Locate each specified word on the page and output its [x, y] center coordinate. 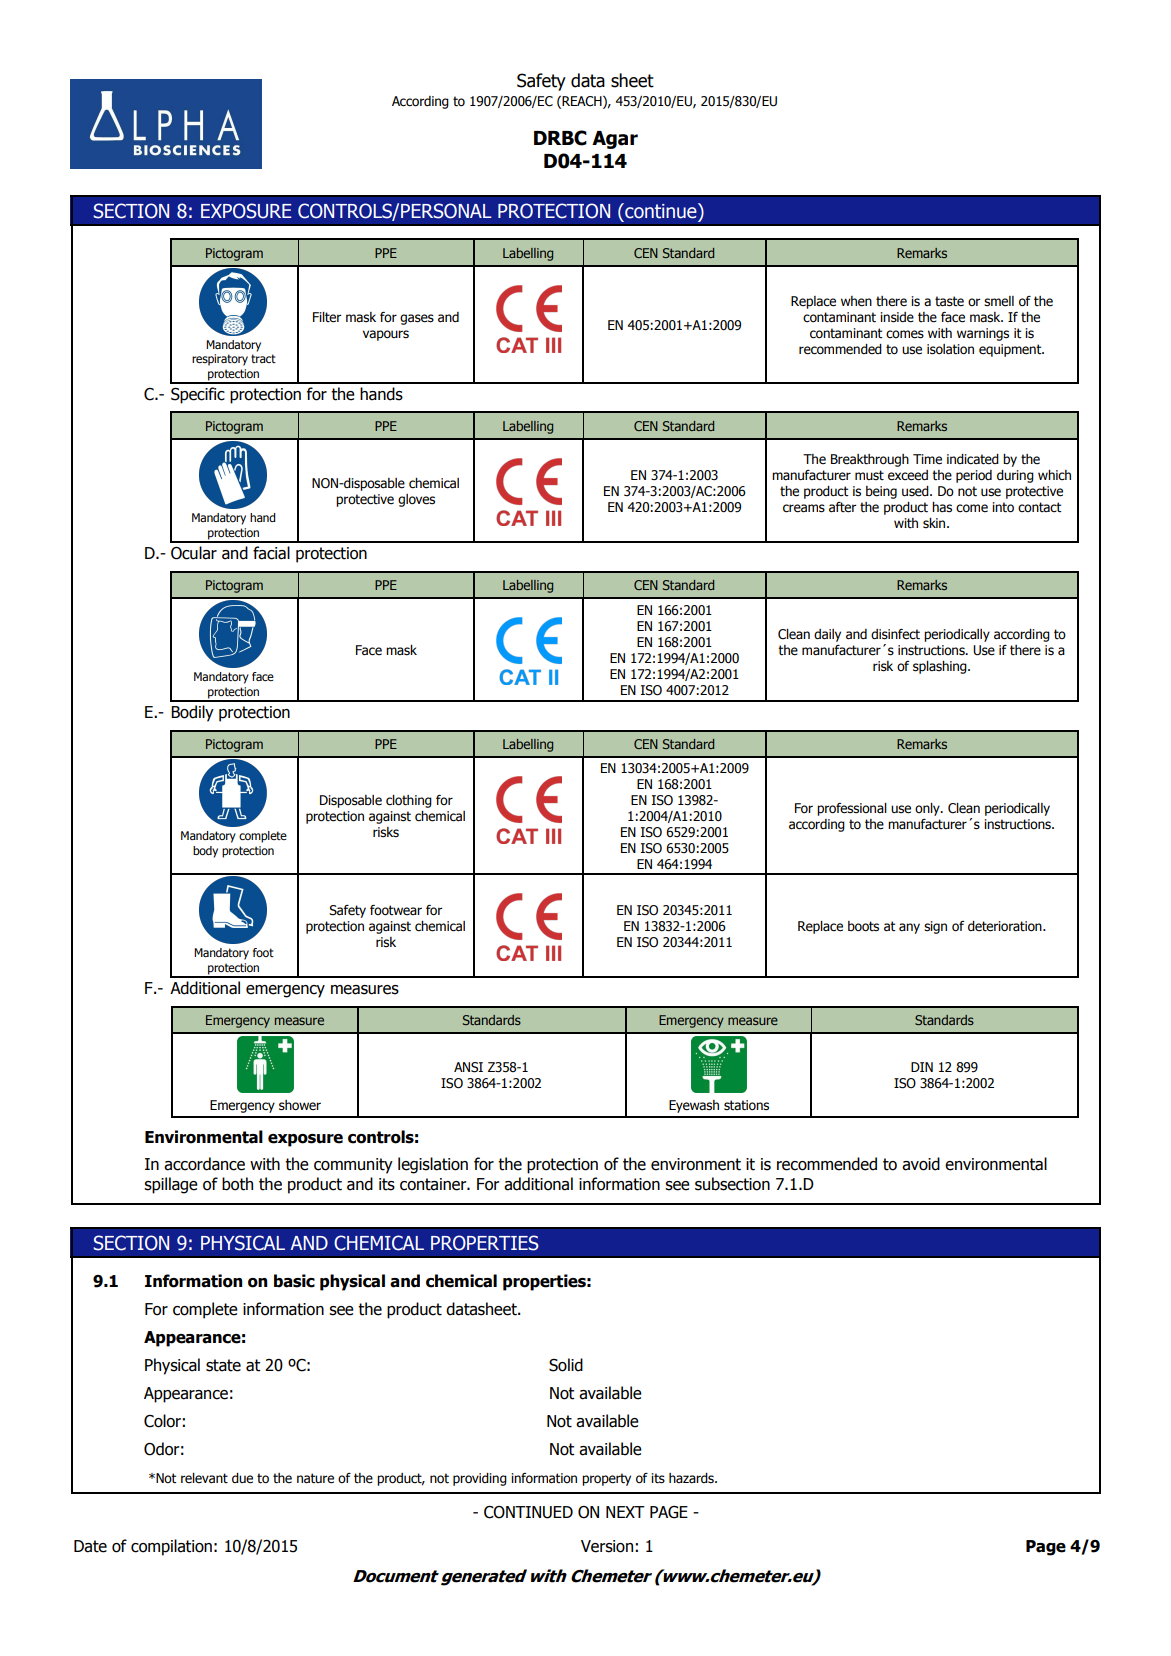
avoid [921, 1164]
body [205, 852]
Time [927, 459]
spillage [171, 1185]
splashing [941, 667]
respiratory [220, 360]
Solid [566, 1365]
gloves [416, 500]
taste [949, 301]
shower [300, 1105]
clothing [409, 801]
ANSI [468, 1067]
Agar [615, 140]
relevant [204, 1478]
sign [935, 927]
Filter [327, 317]
